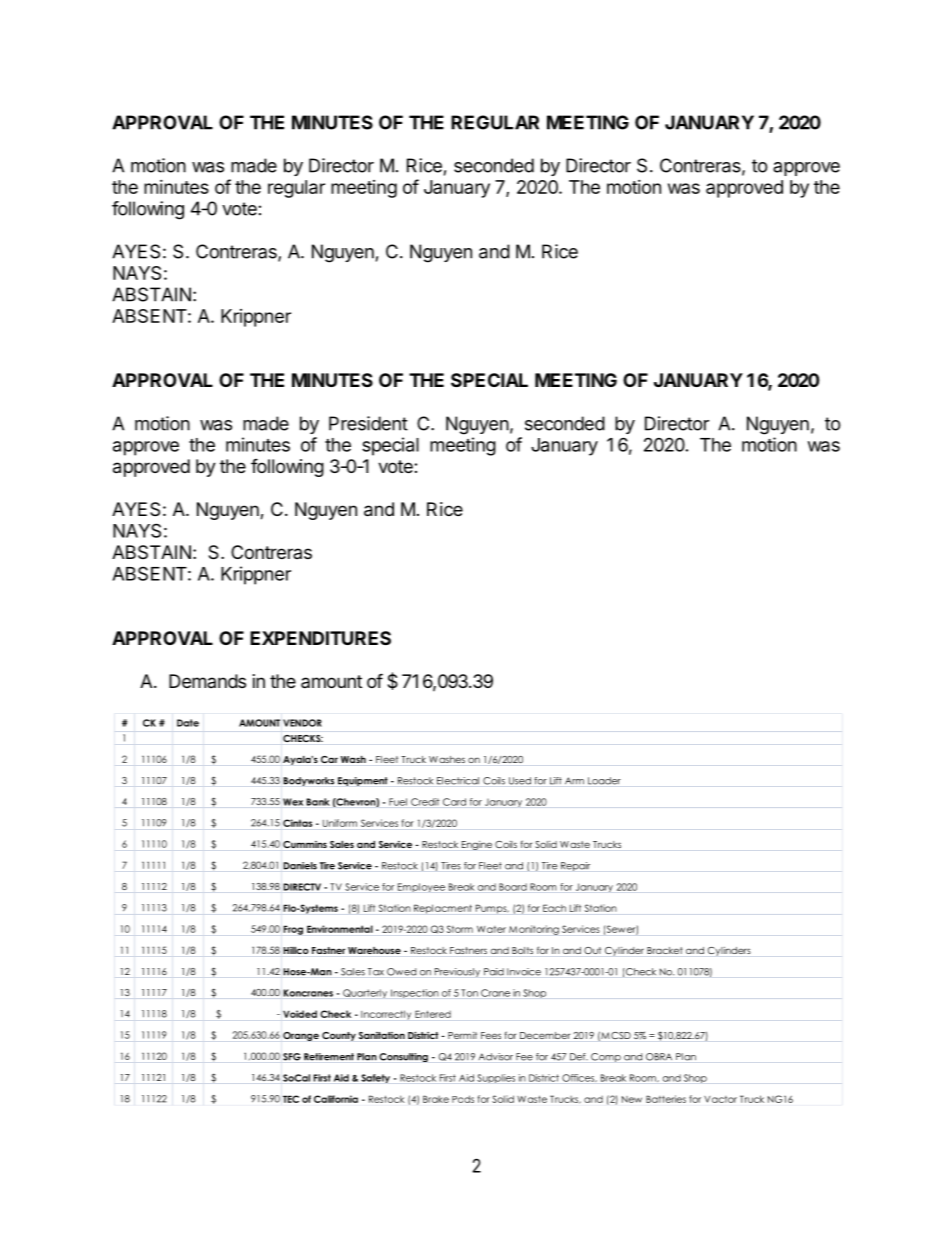 The width and height of the document is (952, 1233). I want to click on EXPENDITURES, so click(320, 638).
